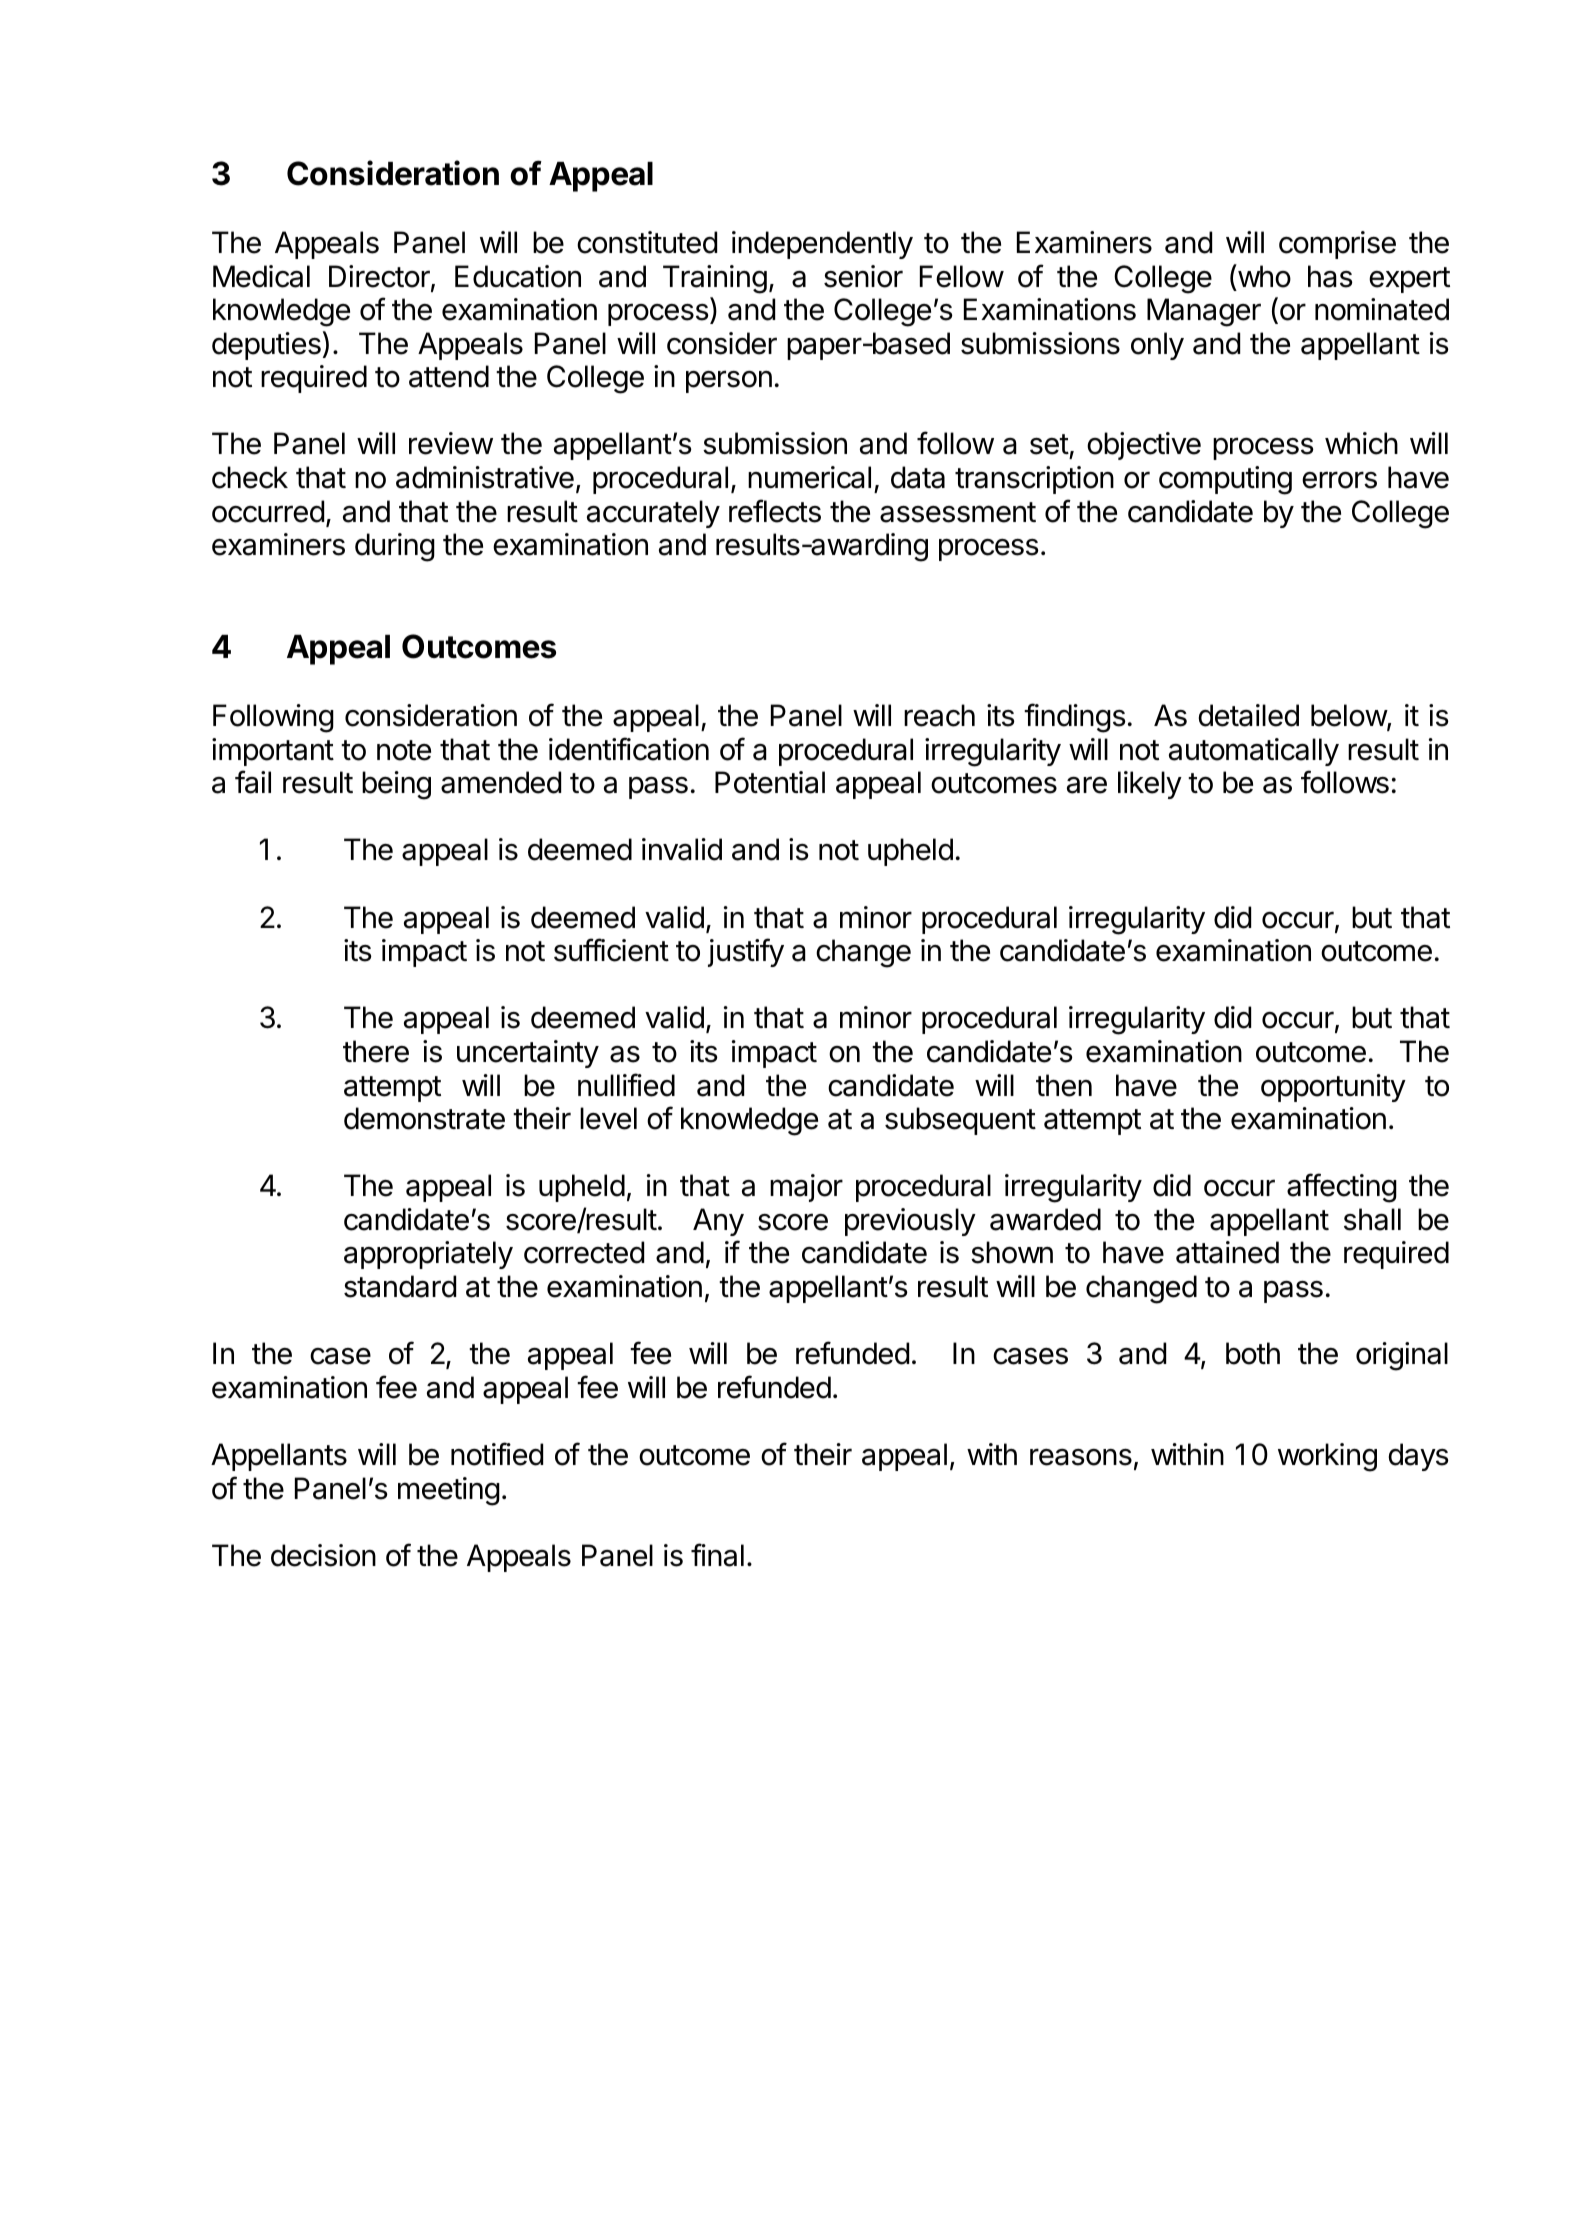 This document has height=2236, width=1580. What do you see at coordinates (518, 276) in the document?
I see `Education` at bounding box center [518, 276].
